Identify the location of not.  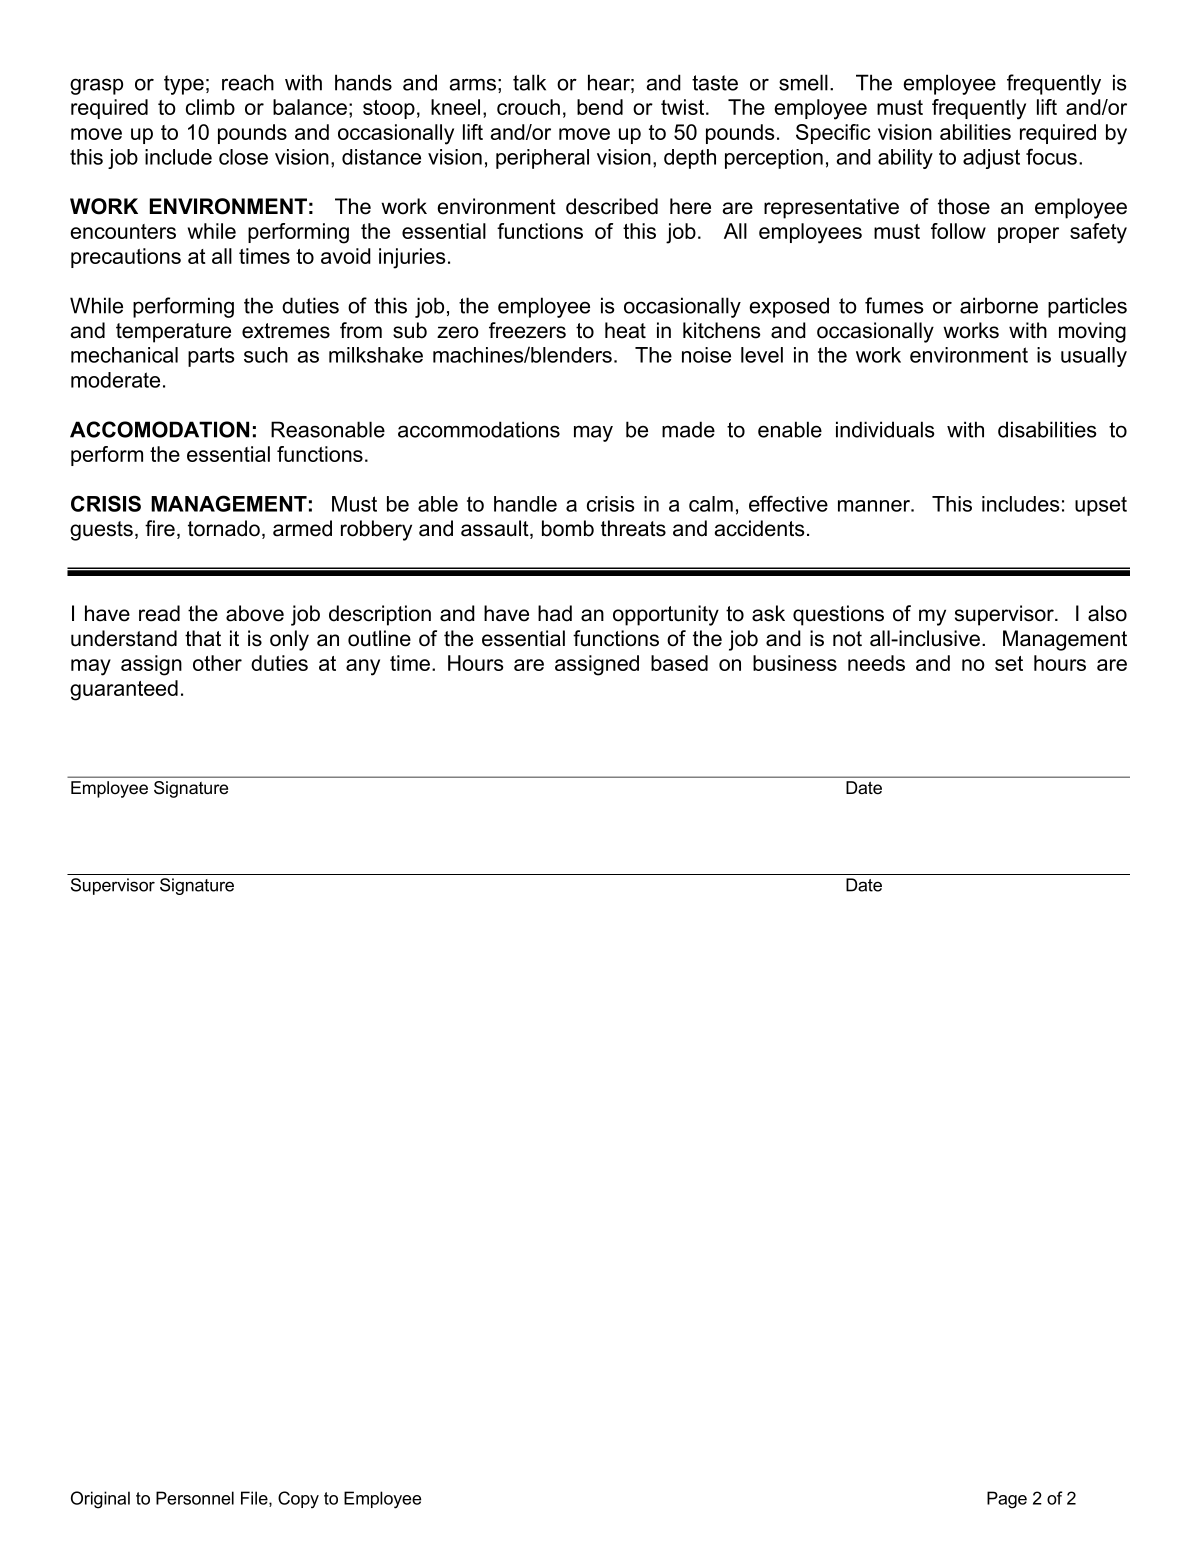
(847, 639).
